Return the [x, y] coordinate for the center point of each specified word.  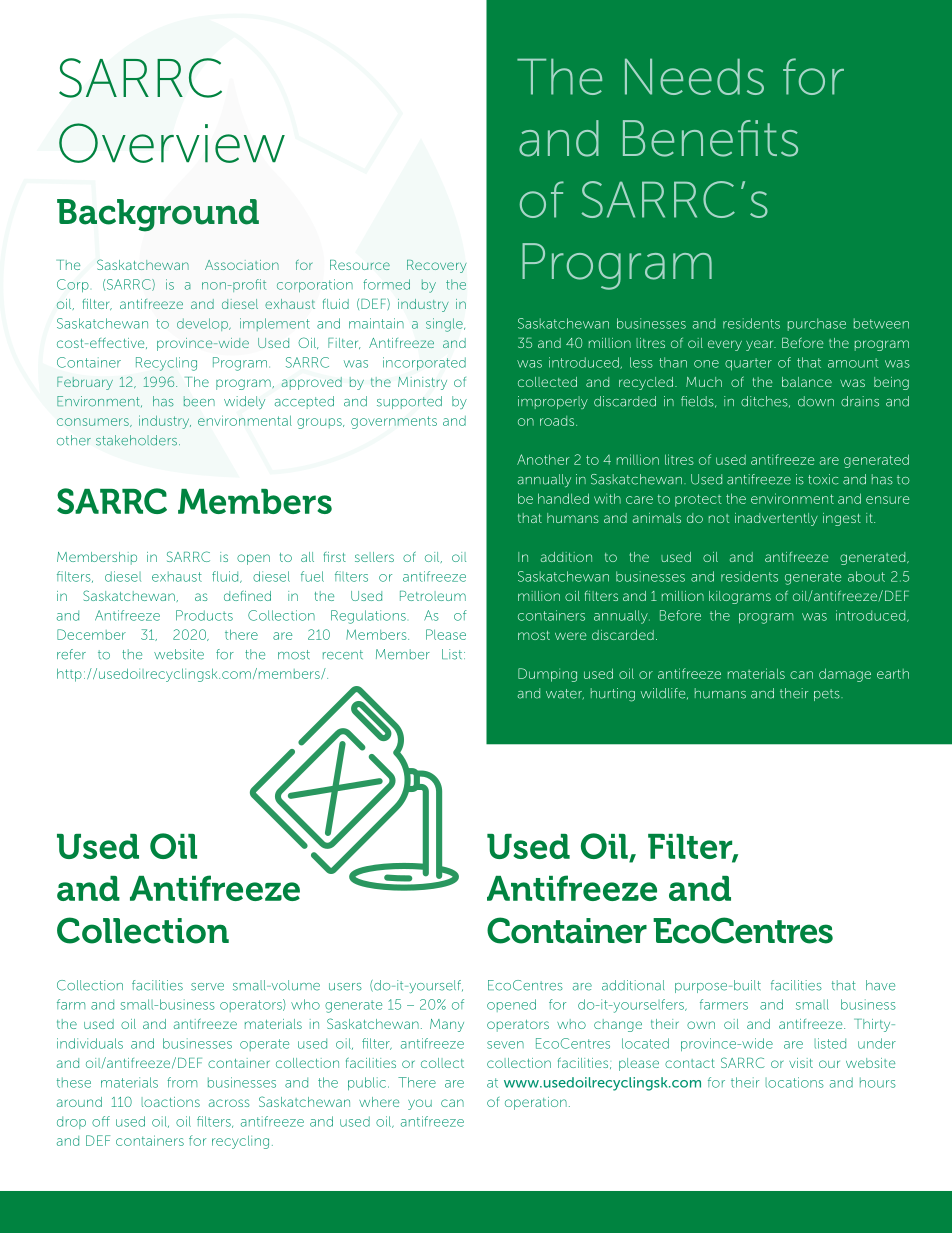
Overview [172, 143]
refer [71, 654]
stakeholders [136, 440]
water [565, 694]
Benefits [710, 138]
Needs [694, 76]
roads [558, 421]
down [816, 401]
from [182, 1082]
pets [828, 695]
